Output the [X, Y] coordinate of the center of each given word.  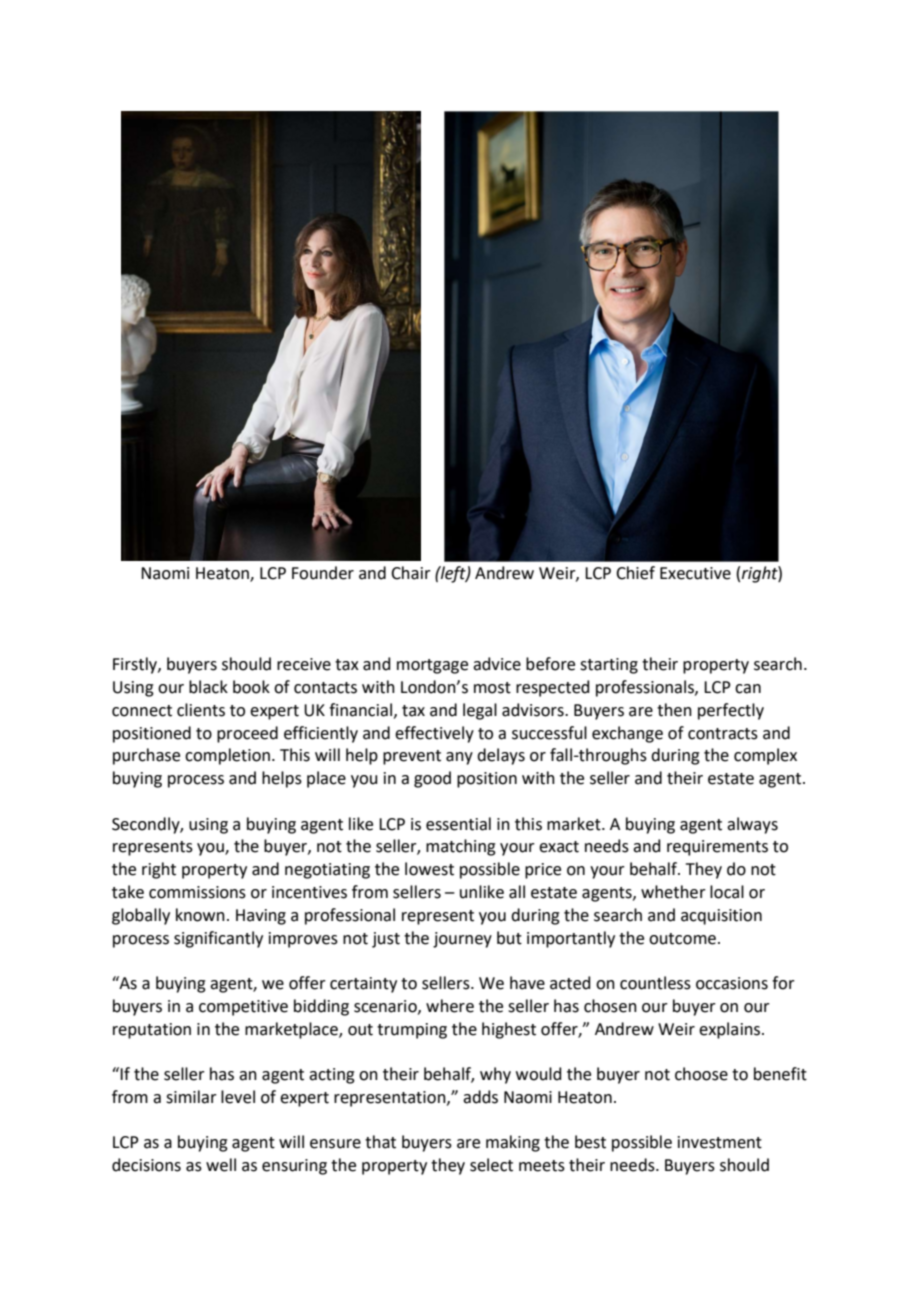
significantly [218, 939]
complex [765, 756]
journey [462, 940]
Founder [323, 573]
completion [227, 756]
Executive [695, 573]
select [491, 1165]
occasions [732, 983]
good [432, 779]
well [221, 1165]
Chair [411, 573]
